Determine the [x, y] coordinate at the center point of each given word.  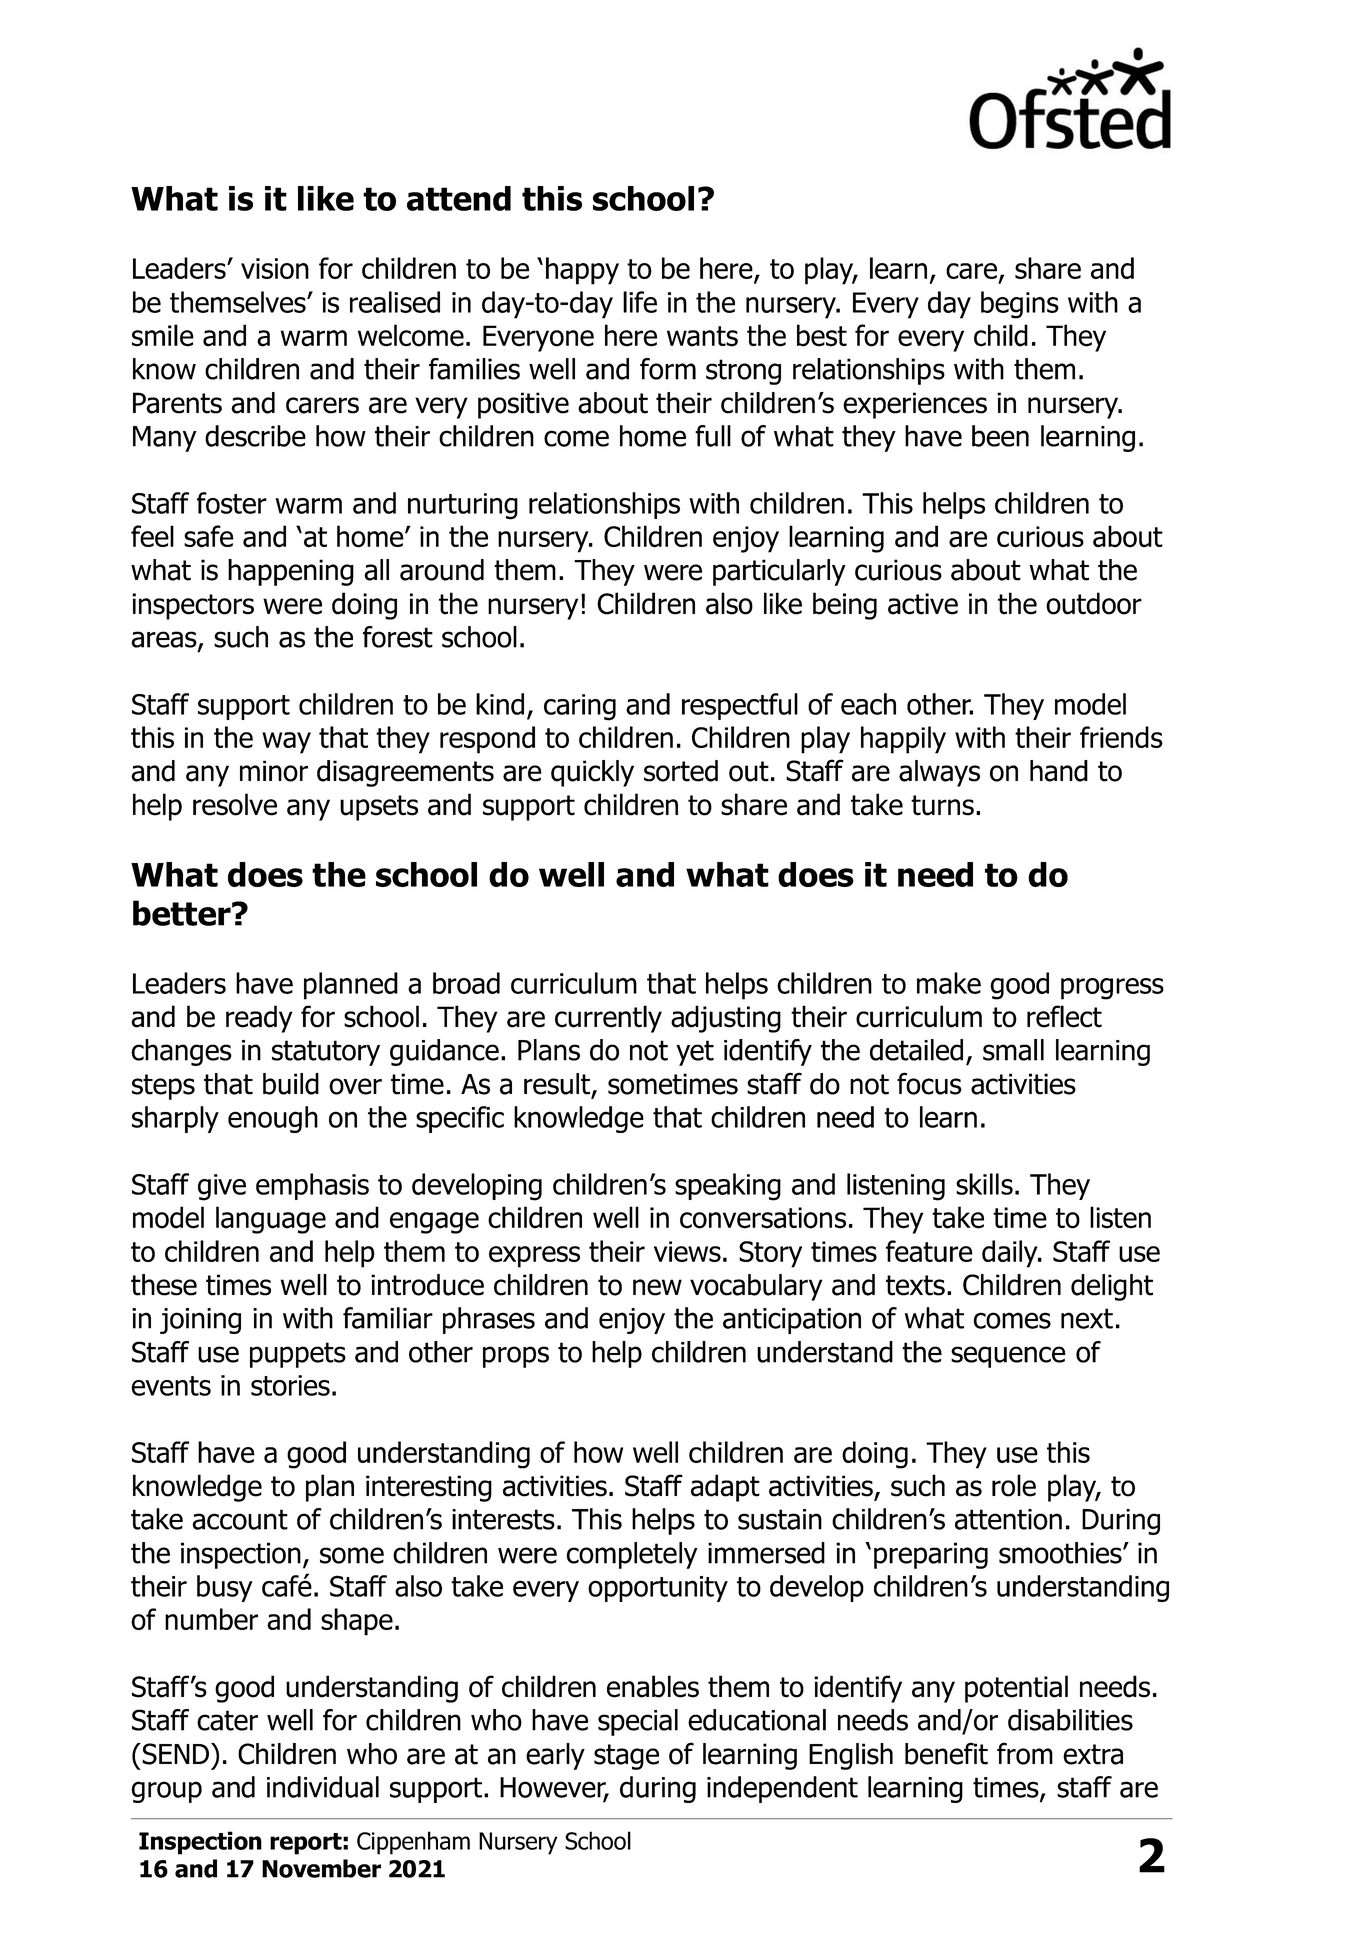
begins [1020, 305]
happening [291, 572]
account [240, 1519]
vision [275, 268]
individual [323, 1787]
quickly [592, 773]
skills [984, 1184]
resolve [235, 804]
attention [1008, 1519]
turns [942, 805]
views [687, 1251]
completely [632, 1555]
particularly [779, 572]
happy [582, 271]
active [923, 604]
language [271, 1220]
